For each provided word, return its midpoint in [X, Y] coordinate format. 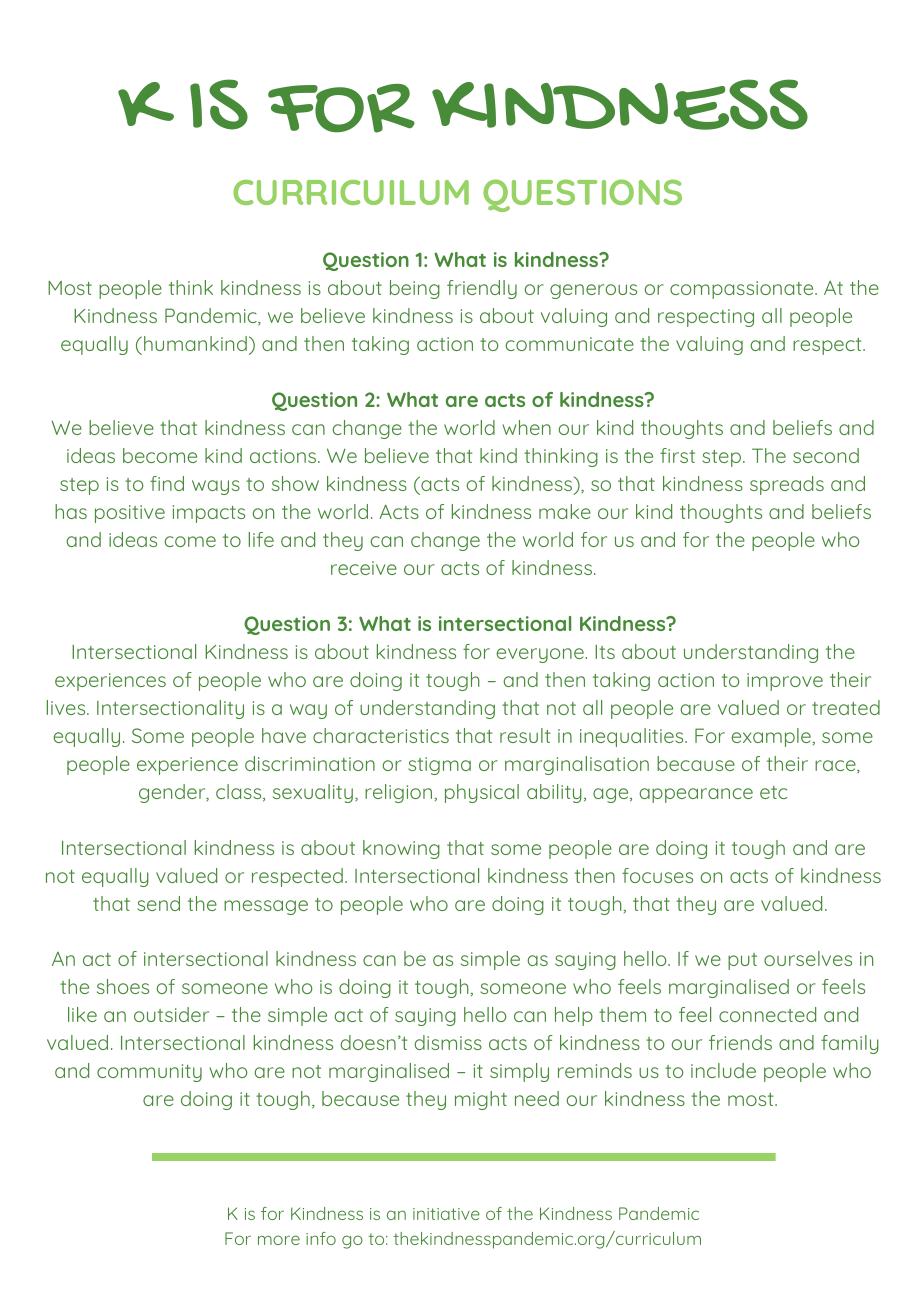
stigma [439, 766]
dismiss [448, 1042]
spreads [787, 485]
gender [173, 793]
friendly [482, 289]
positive [130, 514]
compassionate [743, 290]
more [279, 1240]
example [772, 737]
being [415, 289]
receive [364, 568]
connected [767, 1014]
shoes [123, 986]
